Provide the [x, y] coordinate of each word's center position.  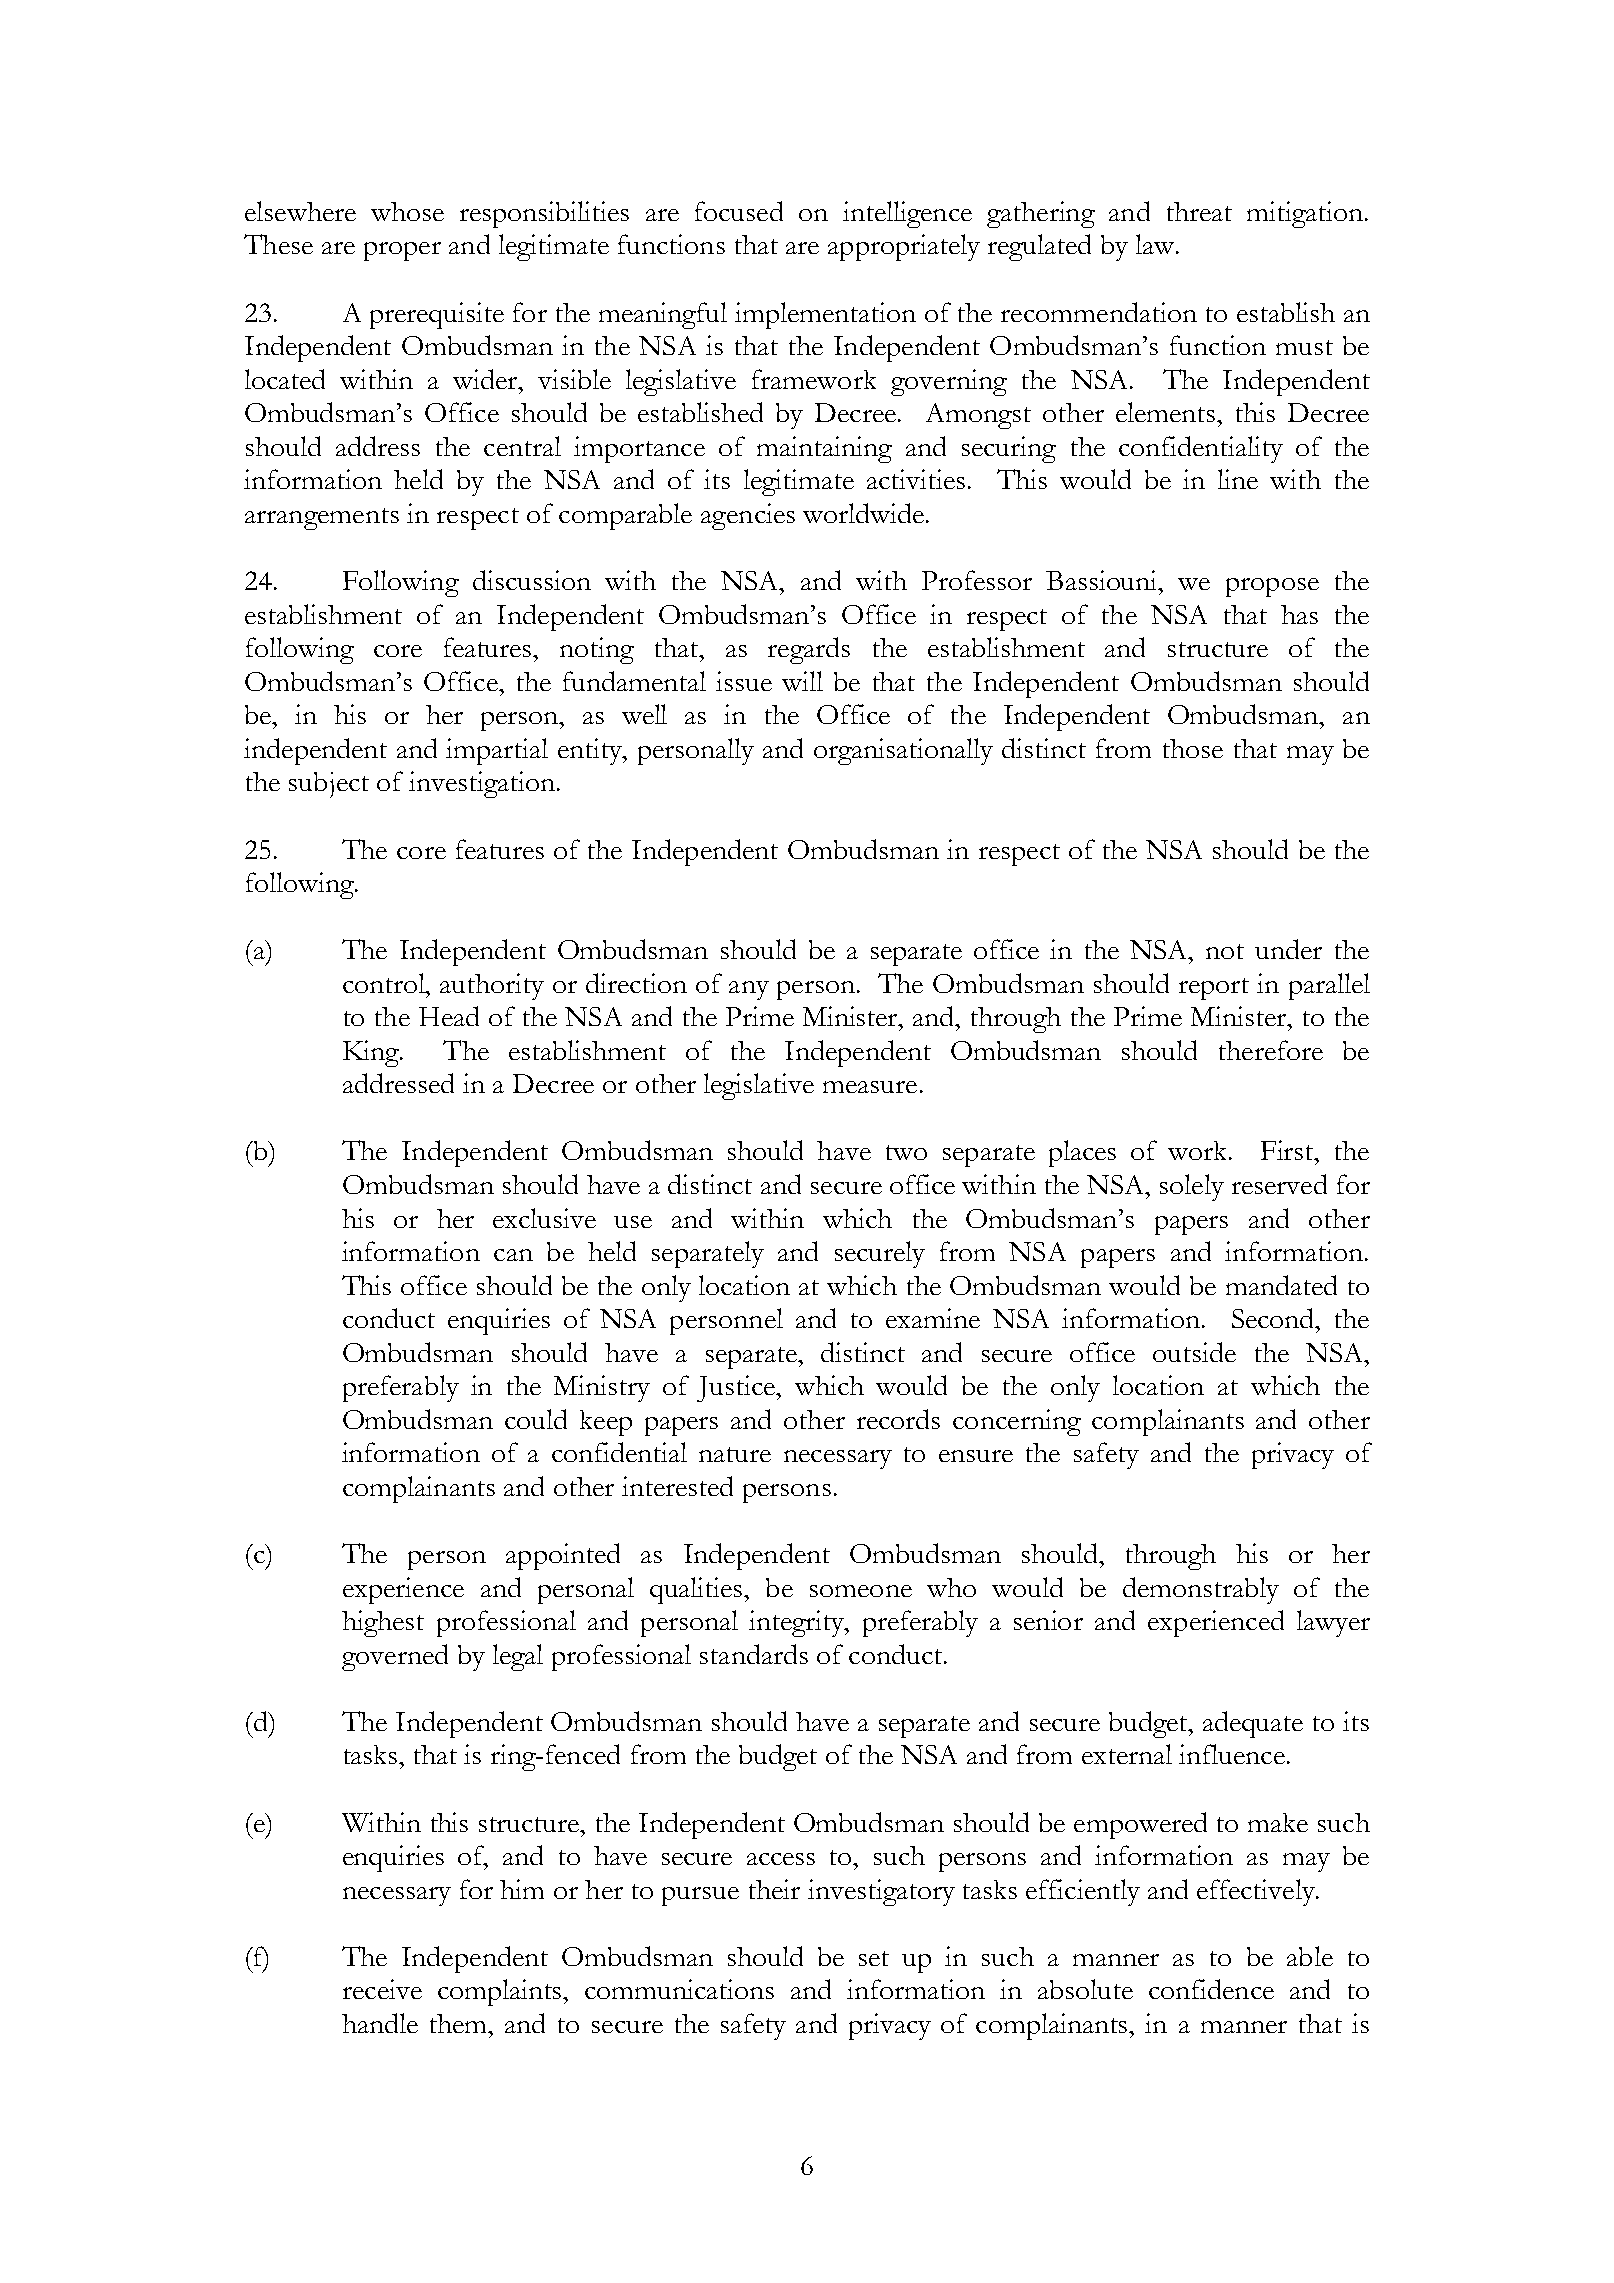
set [874, 1958]
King [372, 1053]
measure [870, 1087]
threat [1199, 211]
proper [402, 251]
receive [382, 1989]
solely [1192, 1187]
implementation [825, 315]
